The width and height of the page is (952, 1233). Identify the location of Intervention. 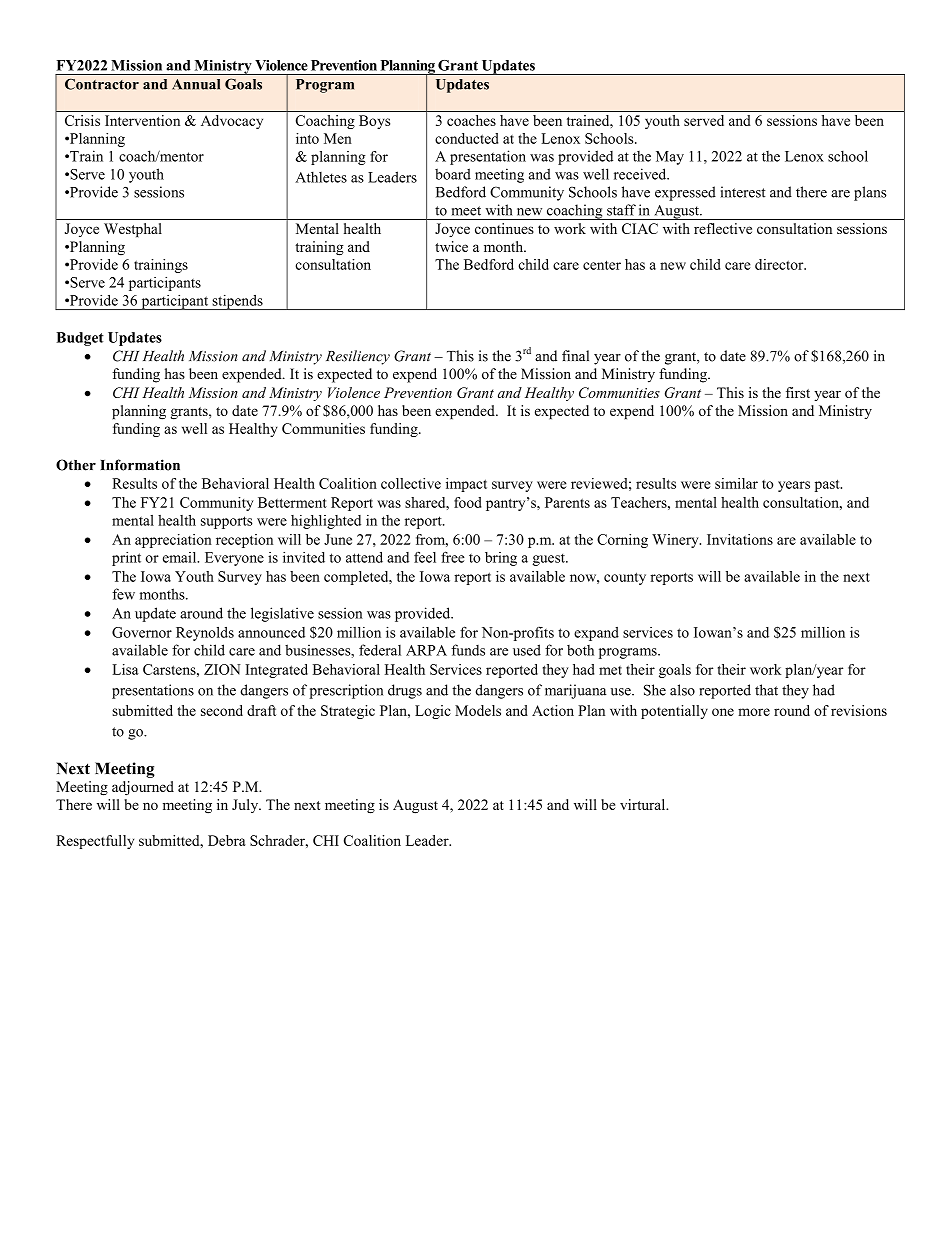
(142, 120).
